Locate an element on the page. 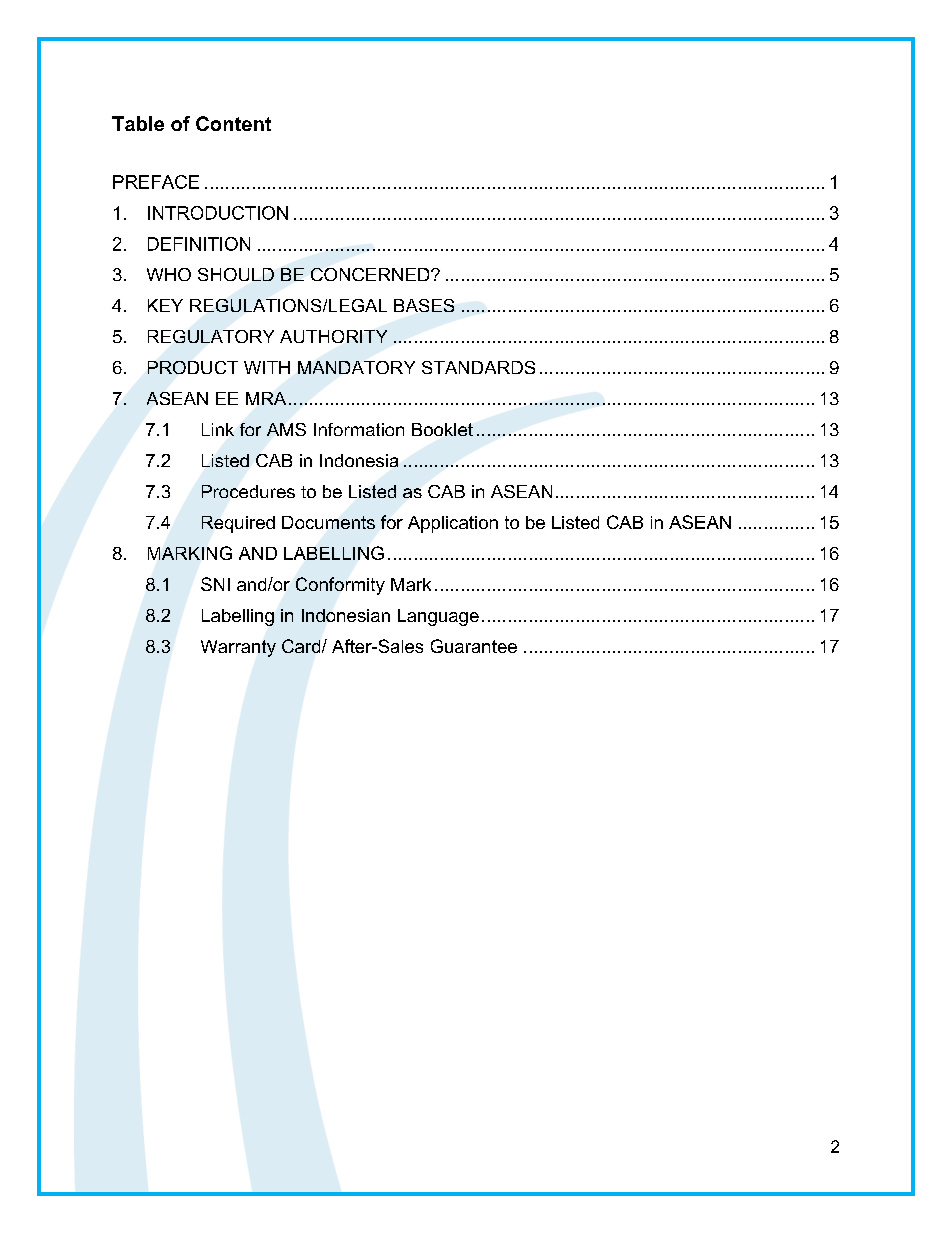  KEY is located at coordinates (165, 305).
